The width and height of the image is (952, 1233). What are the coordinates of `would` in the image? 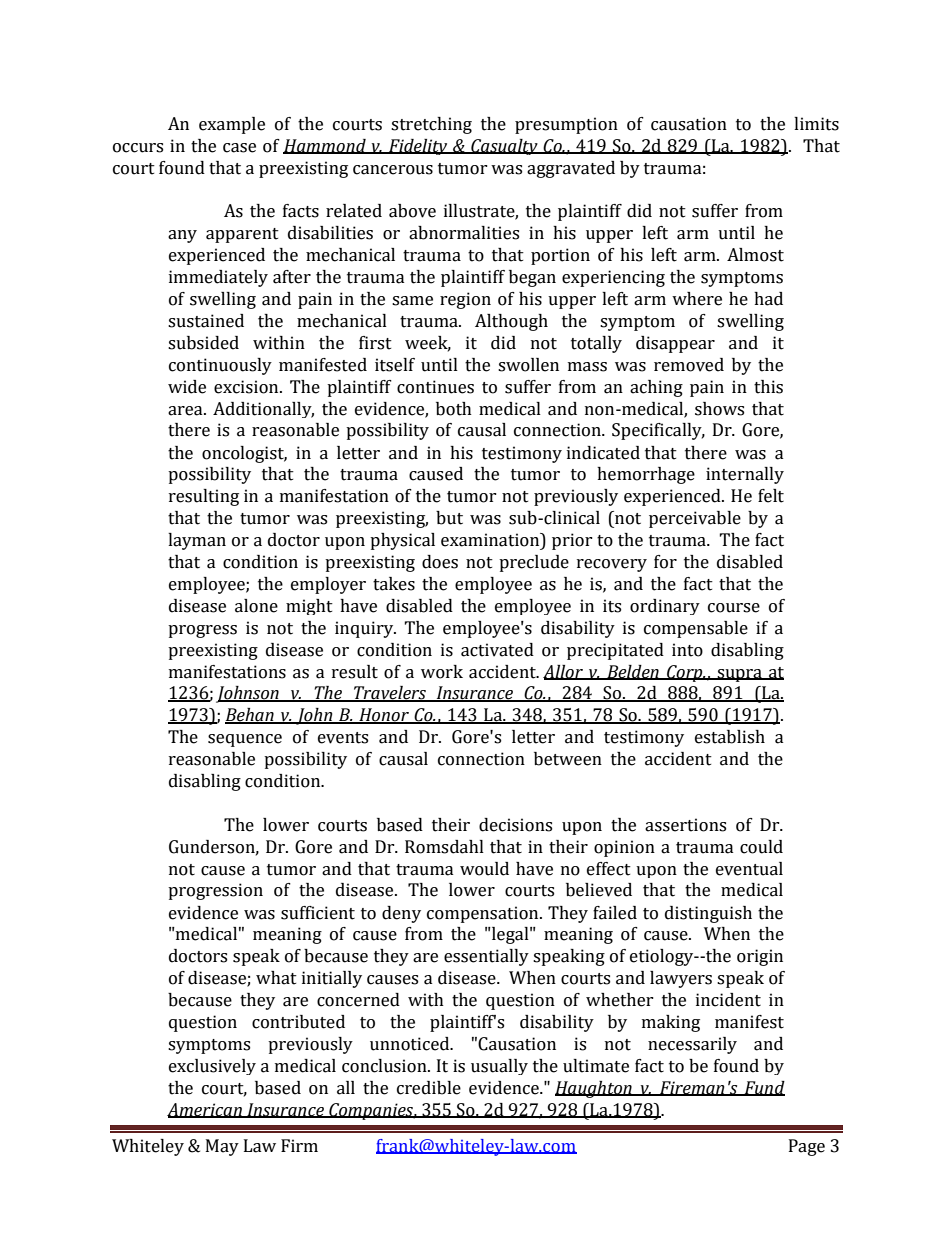 It's located at (484, 869).
